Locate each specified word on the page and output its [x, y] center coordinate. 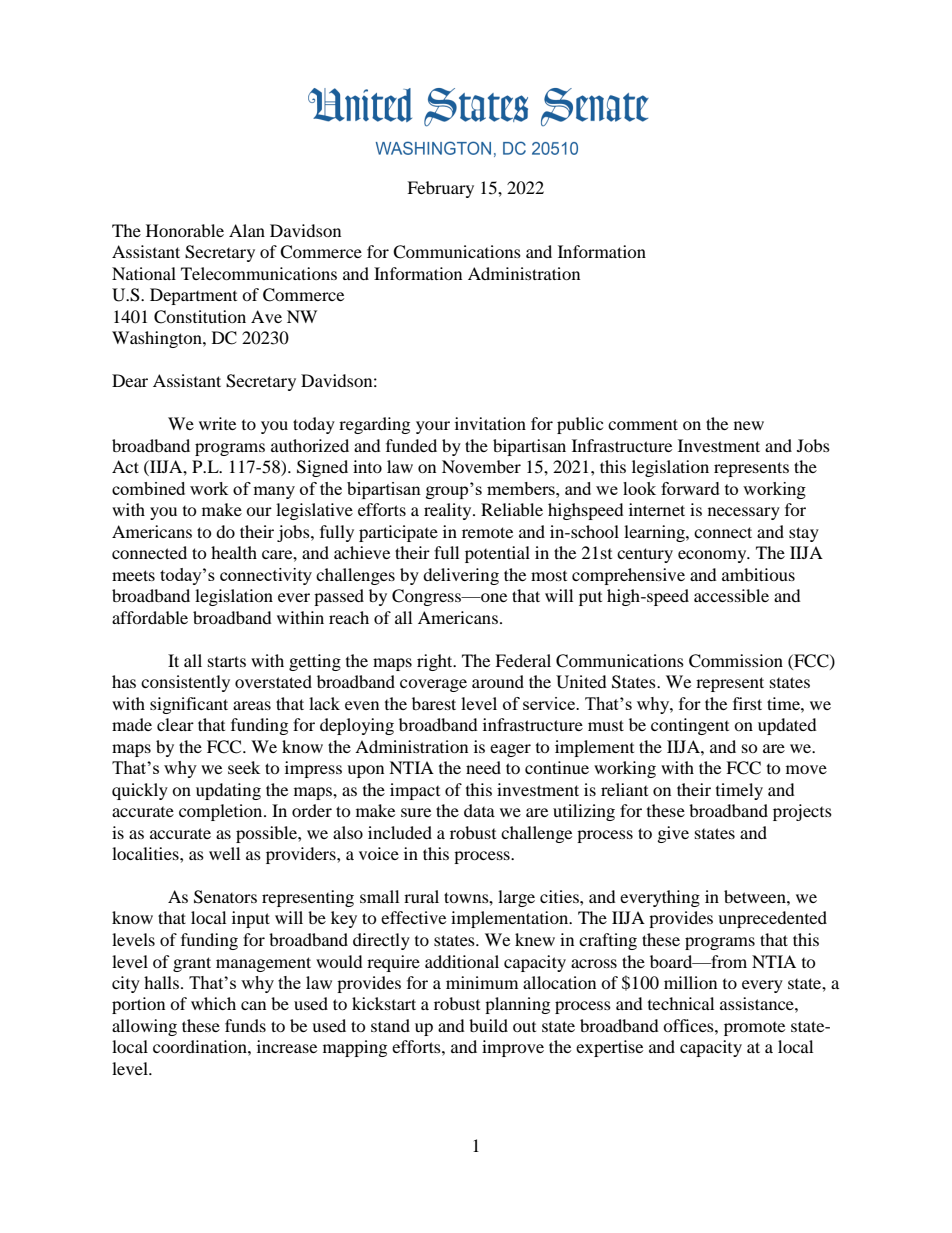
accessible [731, 595]
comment [643, 424]
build [488, 1025]
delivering [461, 576]
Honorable [185, 230]
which [213, 1003]
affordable [150, 617]
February [440, 189]
